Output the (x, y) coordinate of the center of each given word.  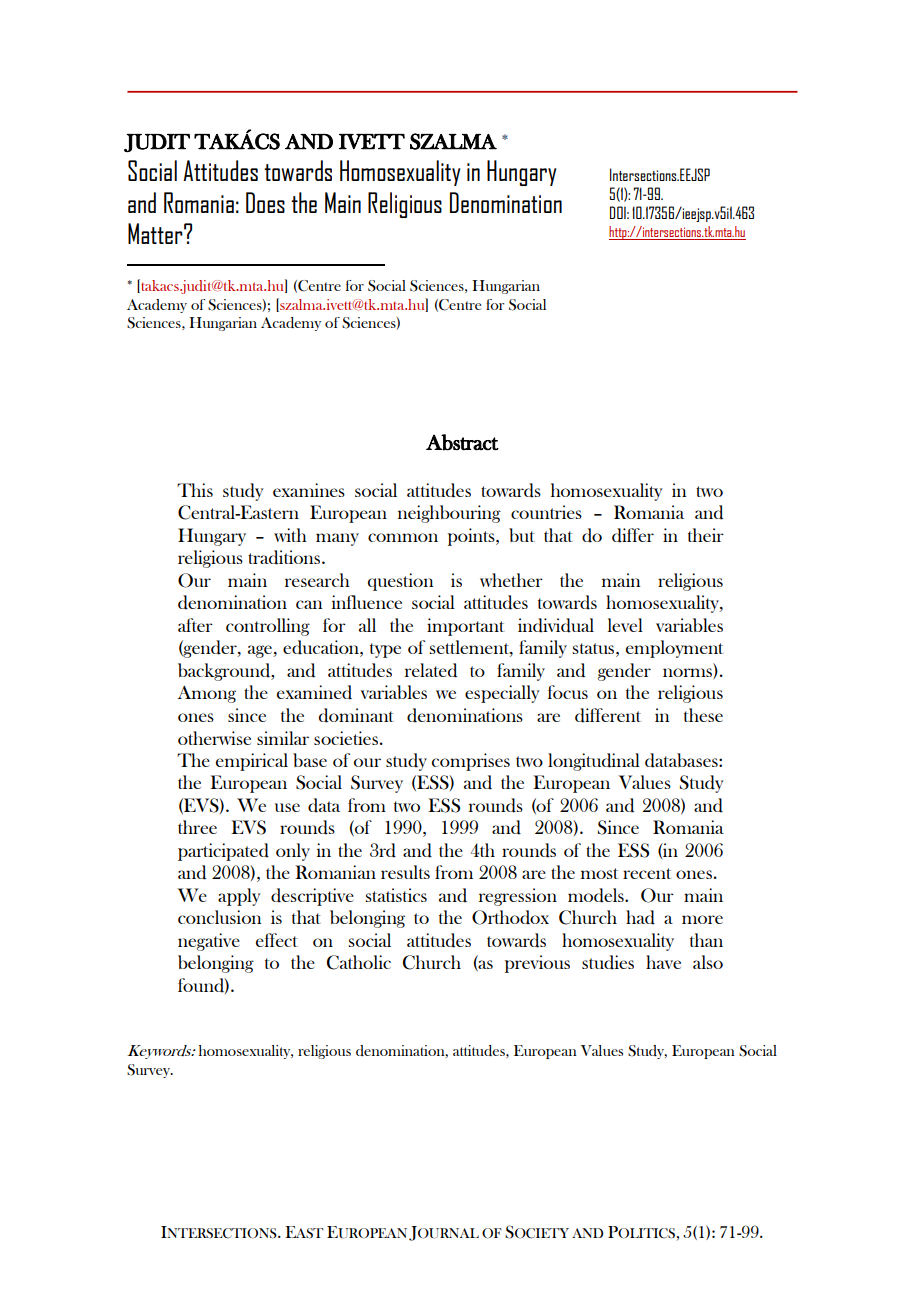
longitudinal (594, 762)
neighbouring (449, 514)
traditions (285, 557)
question (401, 582)
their (706, 535)
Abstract (462, 442)
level (625, 625)
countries (546, 512)
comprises (471, 762)
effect (277, 940)
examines (309, 490)
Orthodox (510, 917)
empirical (252, 762)
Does (265, 202)
